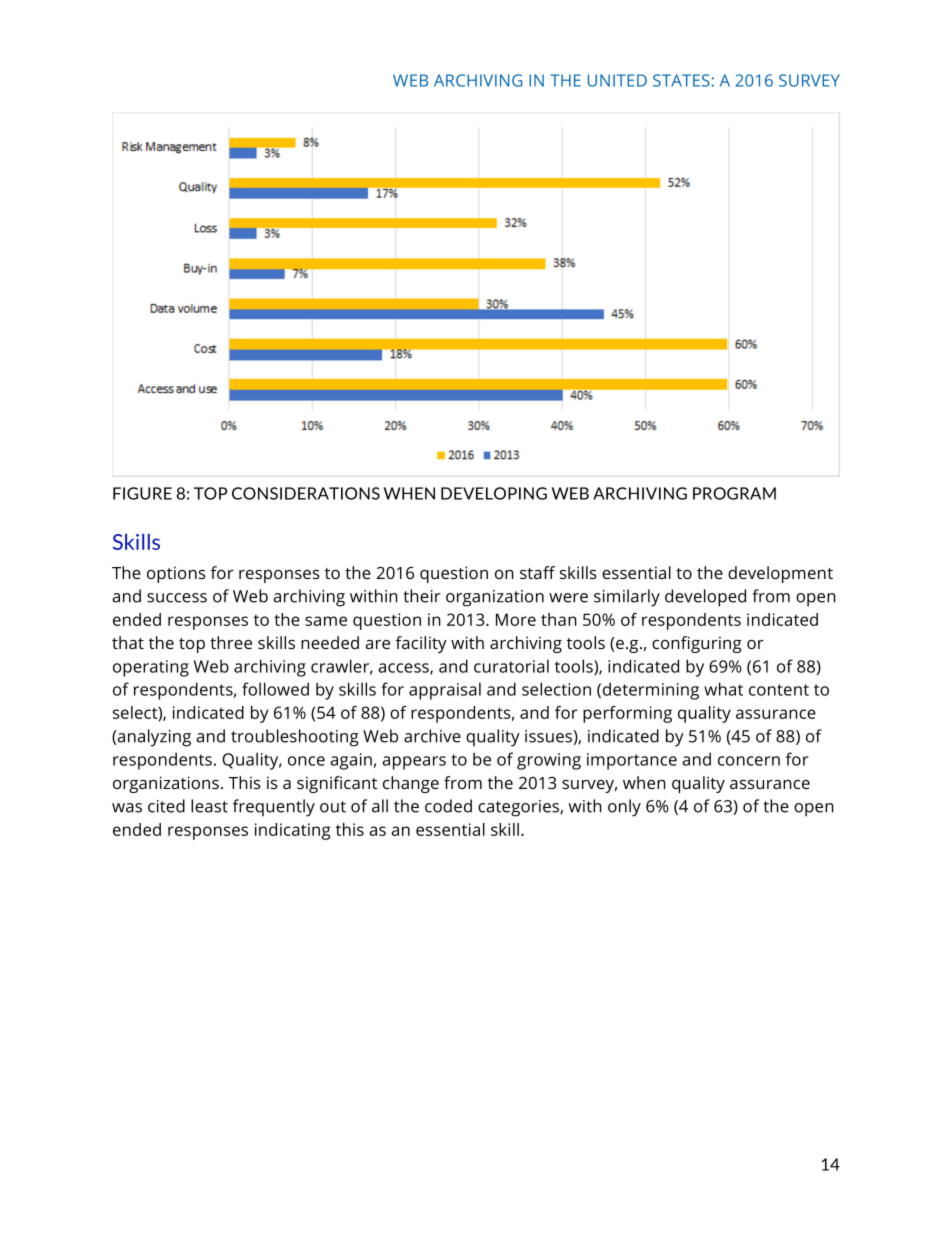 This document has width=952, height=1233. I want to click on development, so click(780, 574).
